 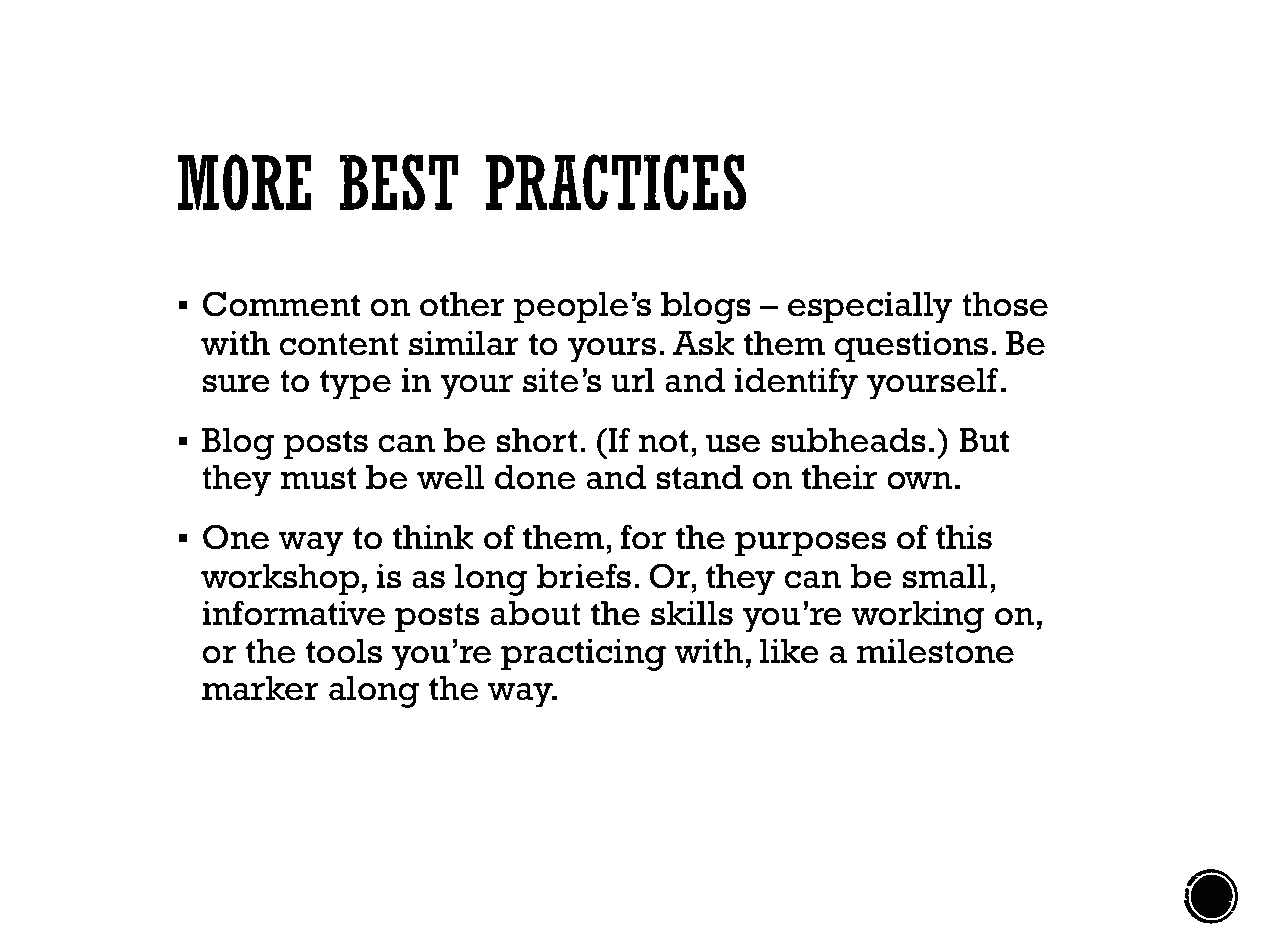 I want to click on stand, so click(x=699, y=477).
